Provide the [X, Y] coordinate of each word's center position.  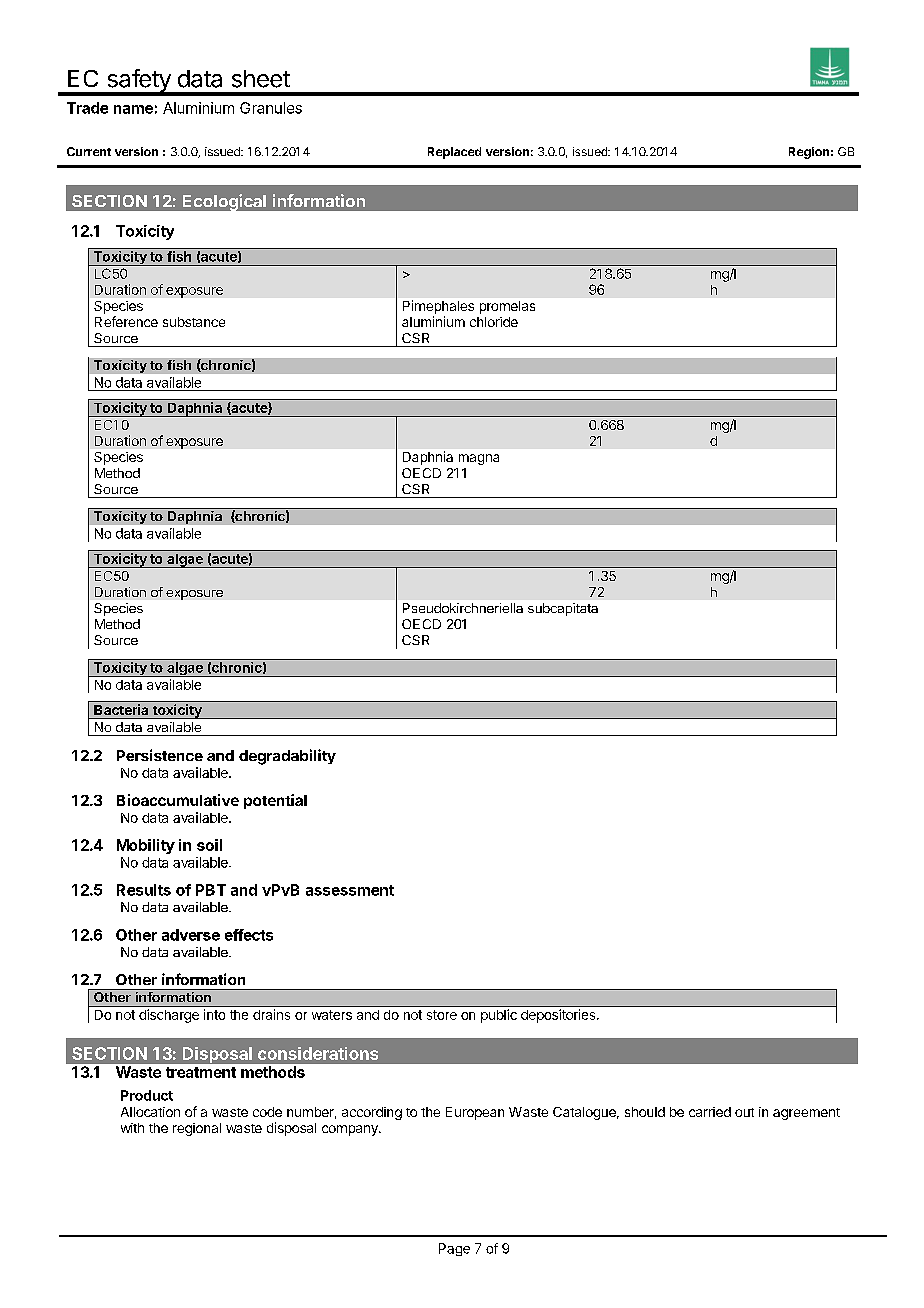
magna [479, 459]
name [133, 109]
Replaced [454, 153]
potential [275, 801]
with [132, 1128]
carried [710, 1112]
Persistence [160, 755]
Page [454, 1249]
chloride [494, 322]
